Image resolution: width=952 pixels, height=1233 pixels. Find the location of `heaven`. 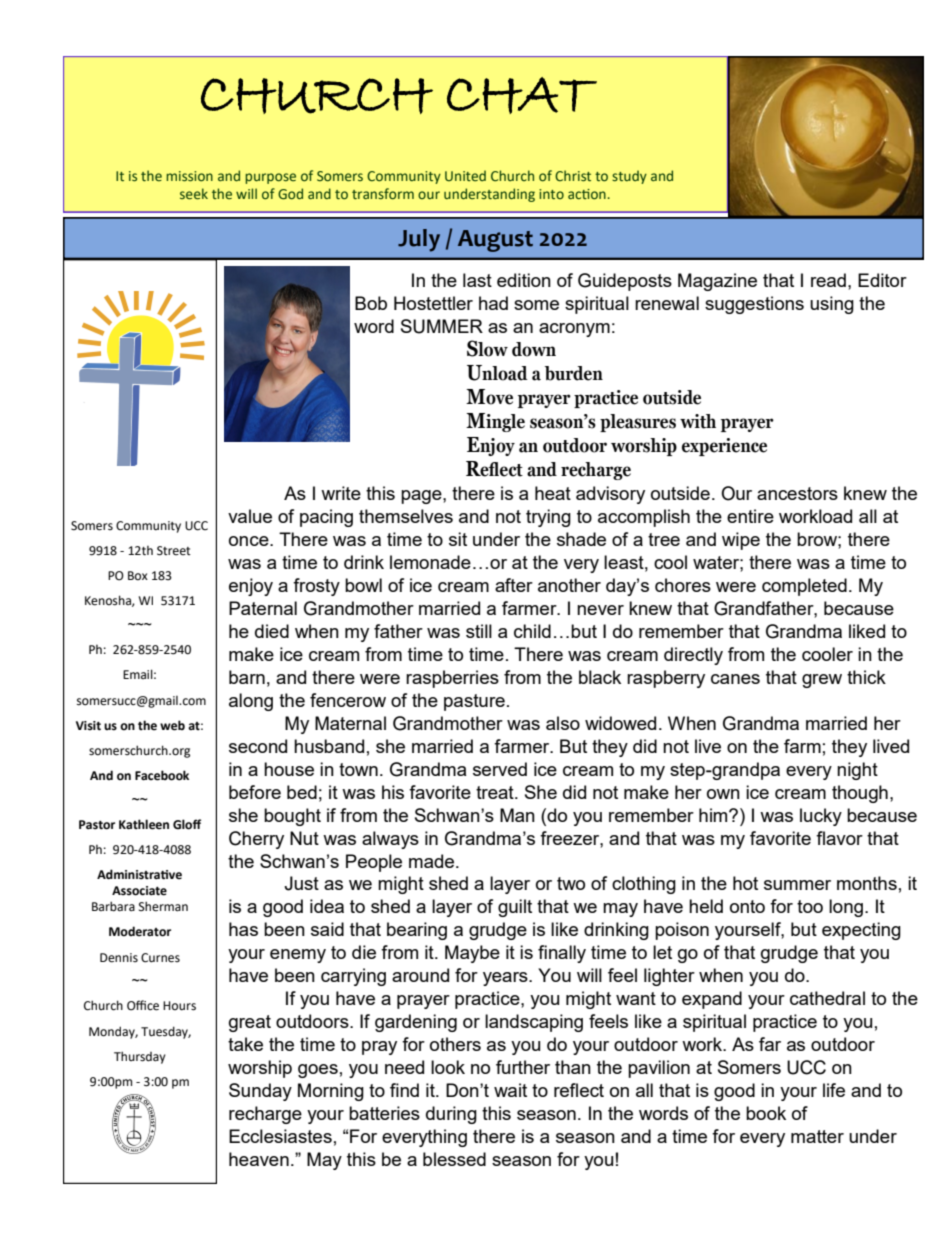

heaven is located at coordinates (259, 1159).
